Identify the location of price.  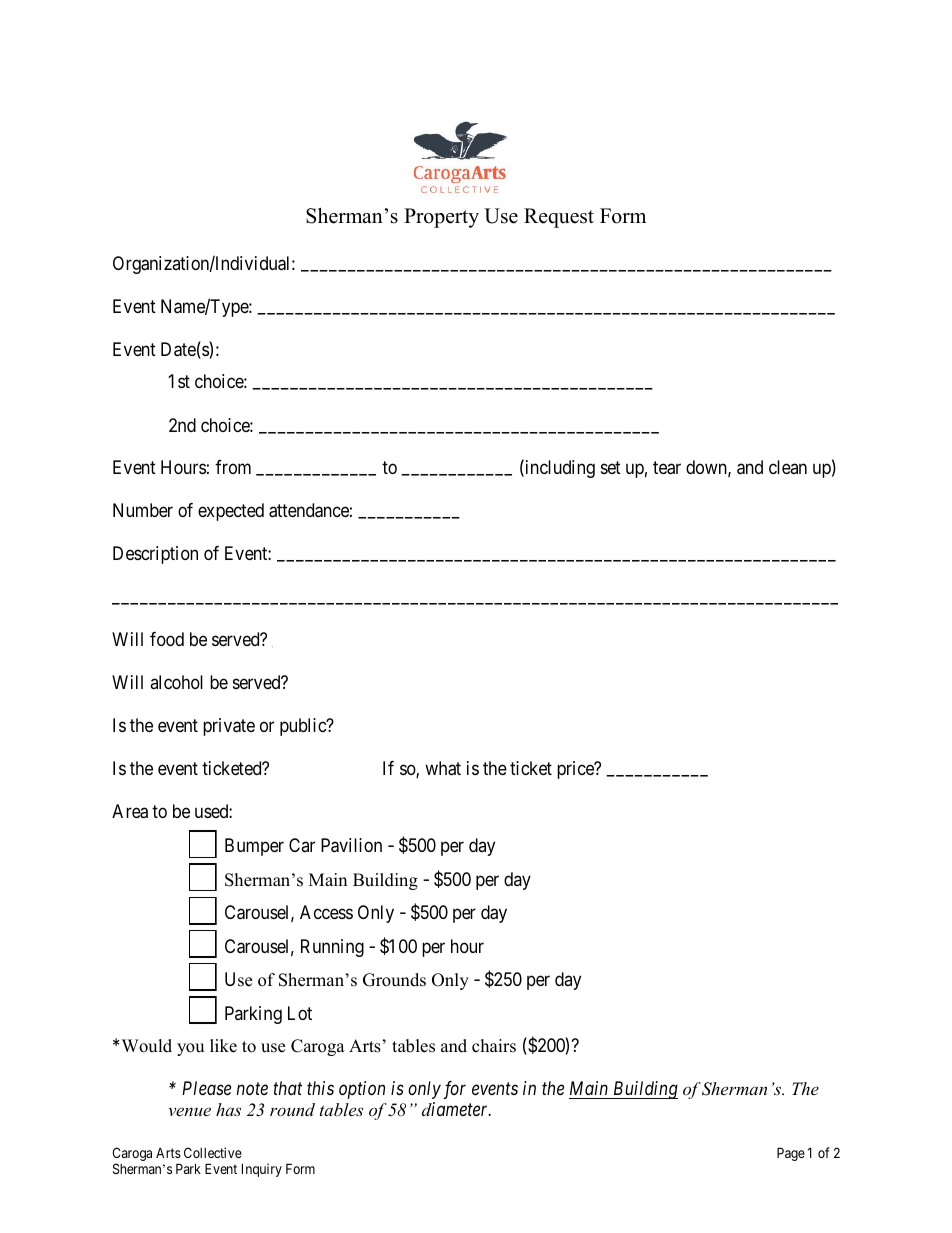
(576, 770).
